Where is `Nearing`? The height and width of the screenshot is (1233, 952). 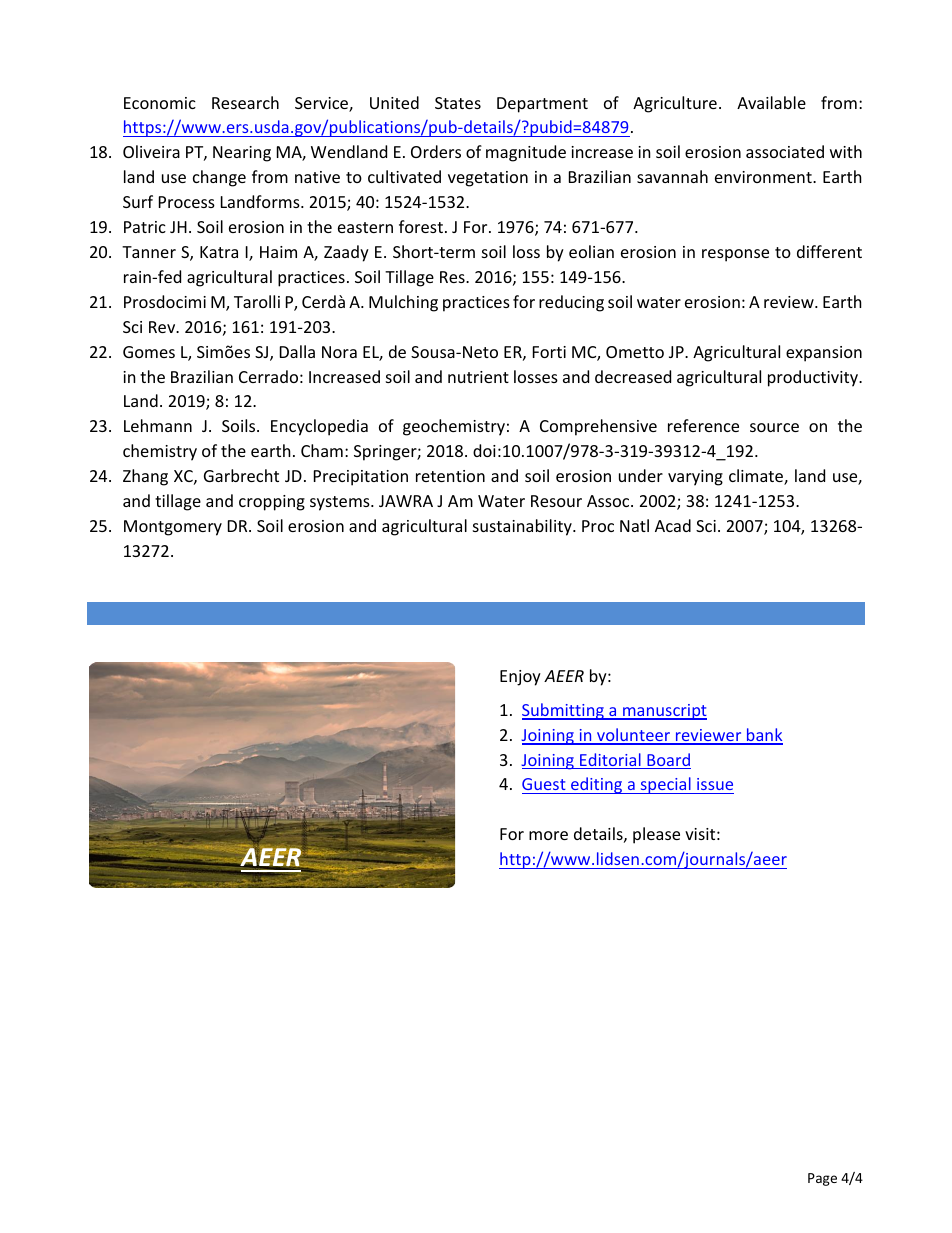 Nearing is located at coordinates (242, 154).
